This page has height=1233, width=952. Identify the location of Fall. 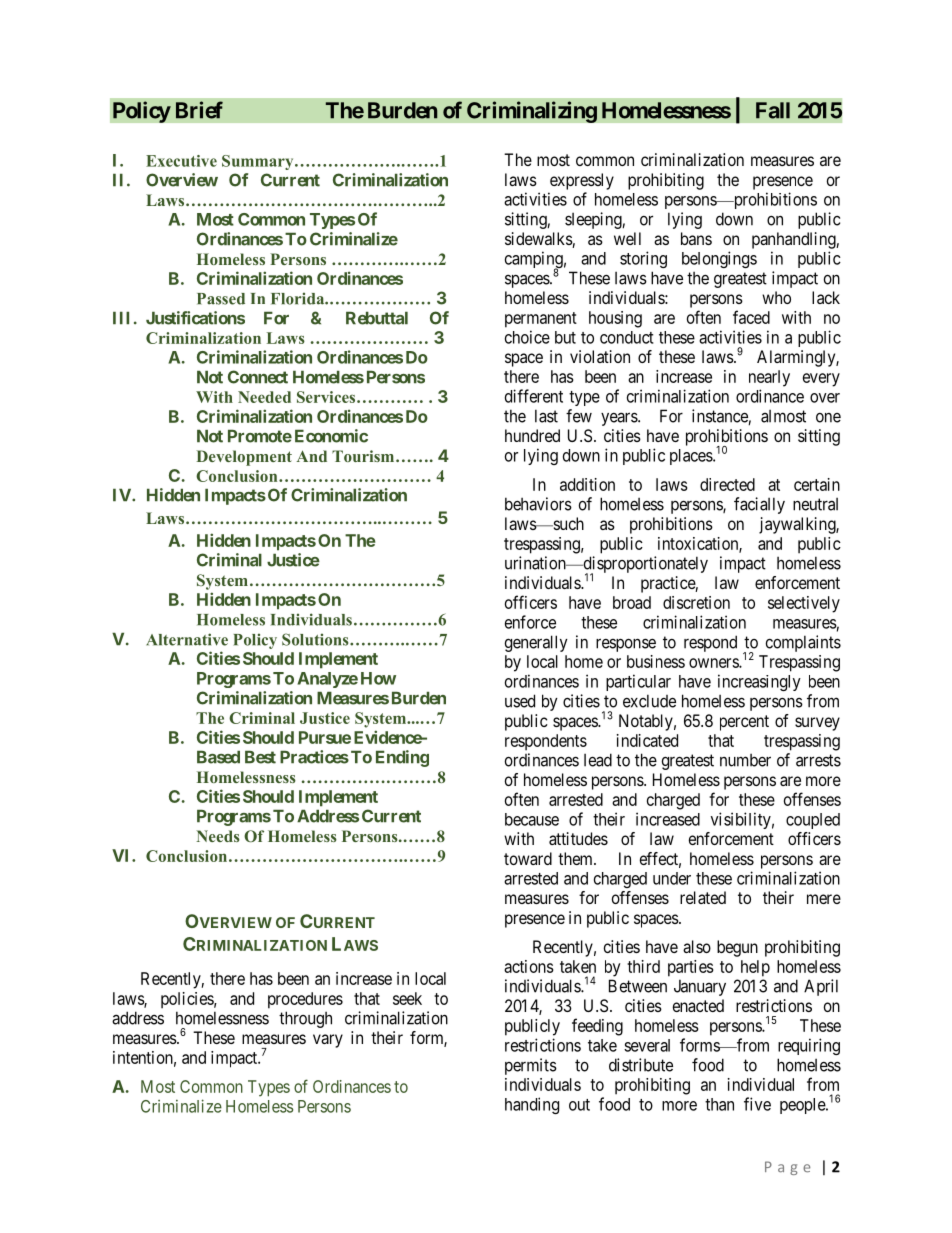
(773, 110).
